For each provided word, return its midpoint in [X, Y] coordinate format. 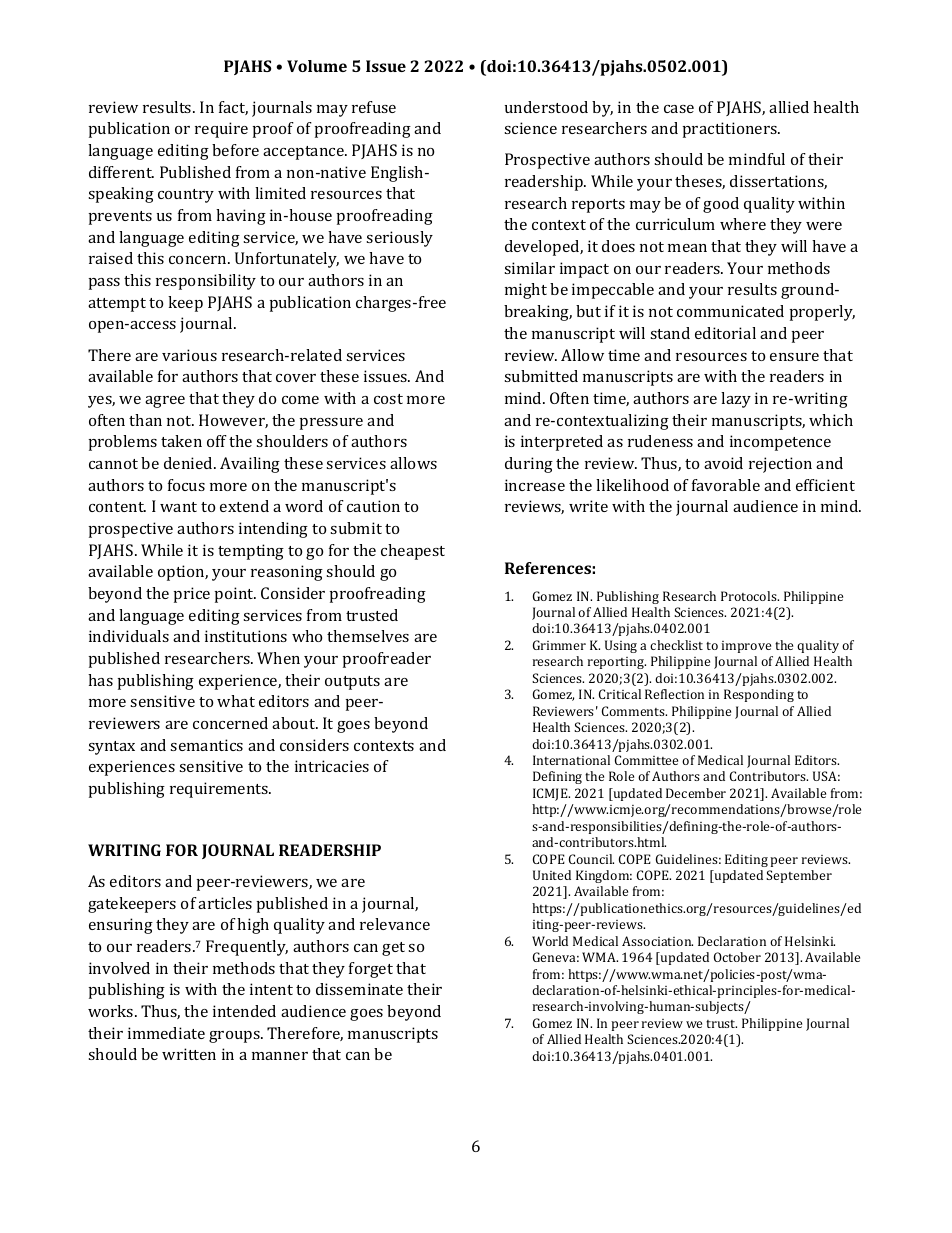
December [696, 793]
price [192, 595]
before [235, 150]
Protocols [750, 596]
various [189, 355]
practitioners [731, 130]
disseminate [359, 989]
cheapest [413, 552]
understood [546, 107]
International [571, 760]
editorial [725, 333]
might [526, 291]
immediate [166, 1033]
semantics [206, 745]
